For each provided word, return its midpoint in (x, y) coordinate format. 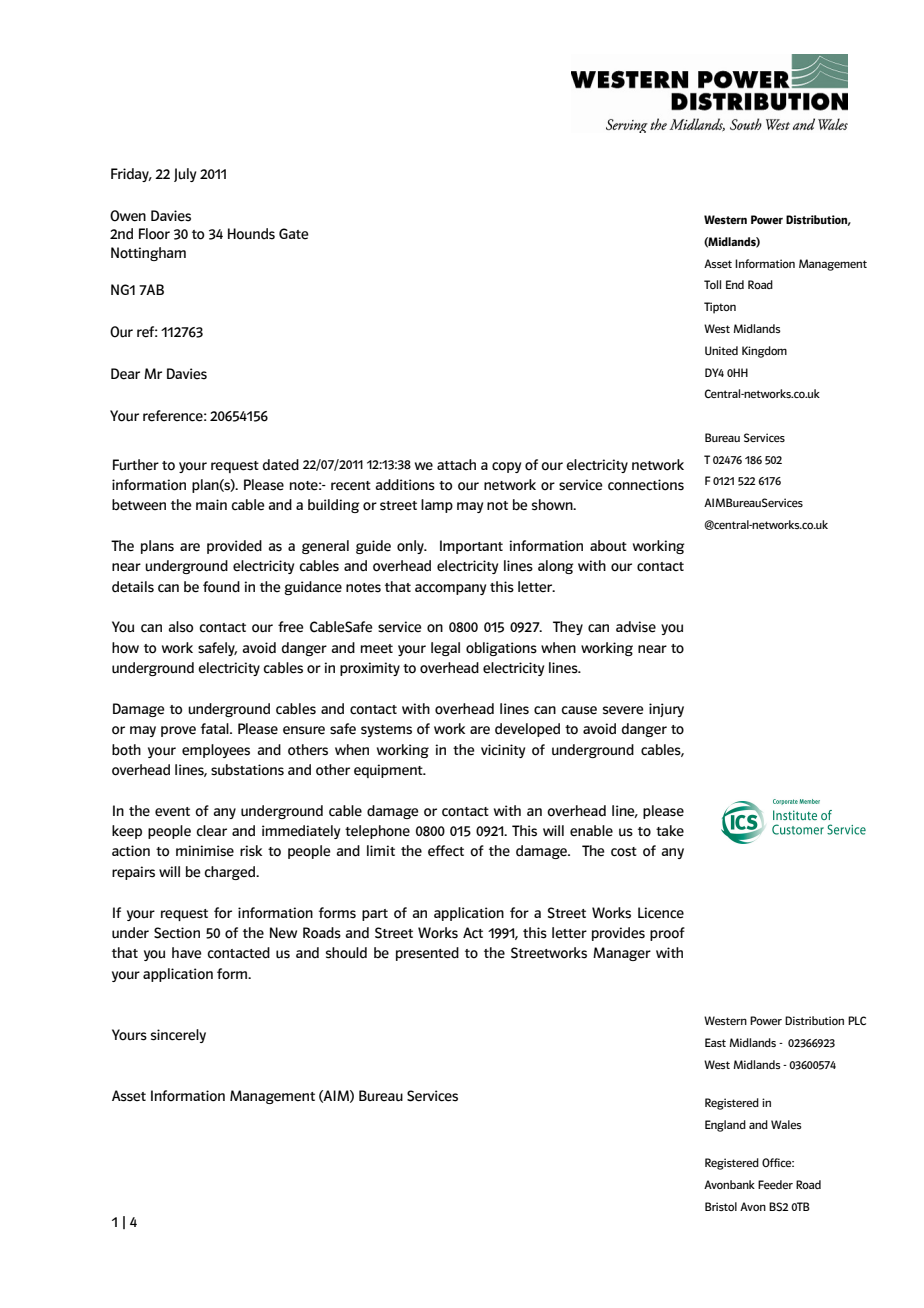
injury (666, 710)
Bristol (721, 1206)
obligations (501, 649)
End (735, 284)
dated (281, 465)
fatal (216, 728)
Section (177, 933)
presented (427, 954)
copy (506, 467)
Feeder (775, 1184)
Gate (294, 234)
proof (667, 934)
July (185, 175)
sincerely (178, 1036)
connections (646, 485)
